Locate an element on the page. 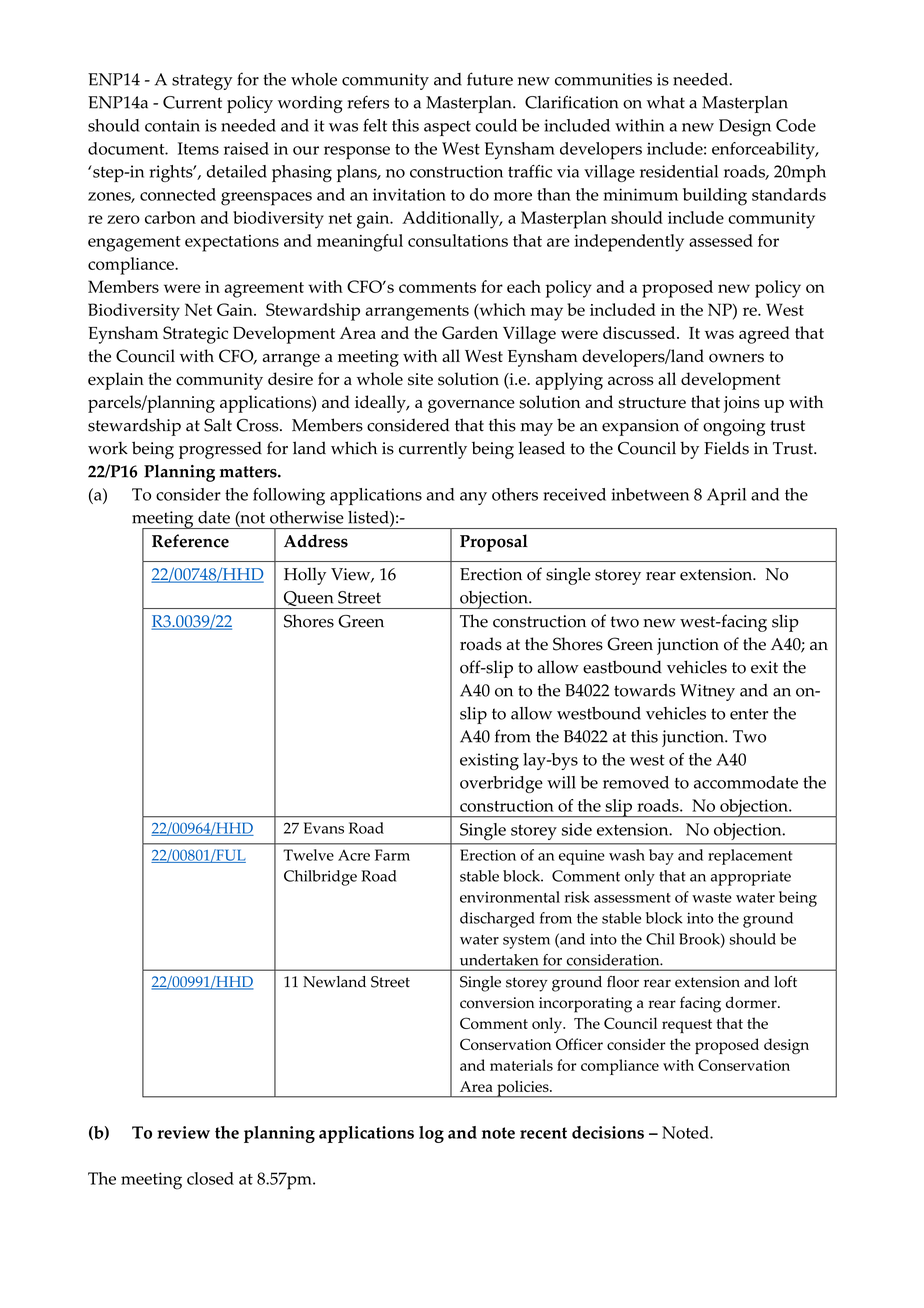 Image resolution: width=924 pixels, height=1308 pixels. closed is located at coordinates (210, 1178).
